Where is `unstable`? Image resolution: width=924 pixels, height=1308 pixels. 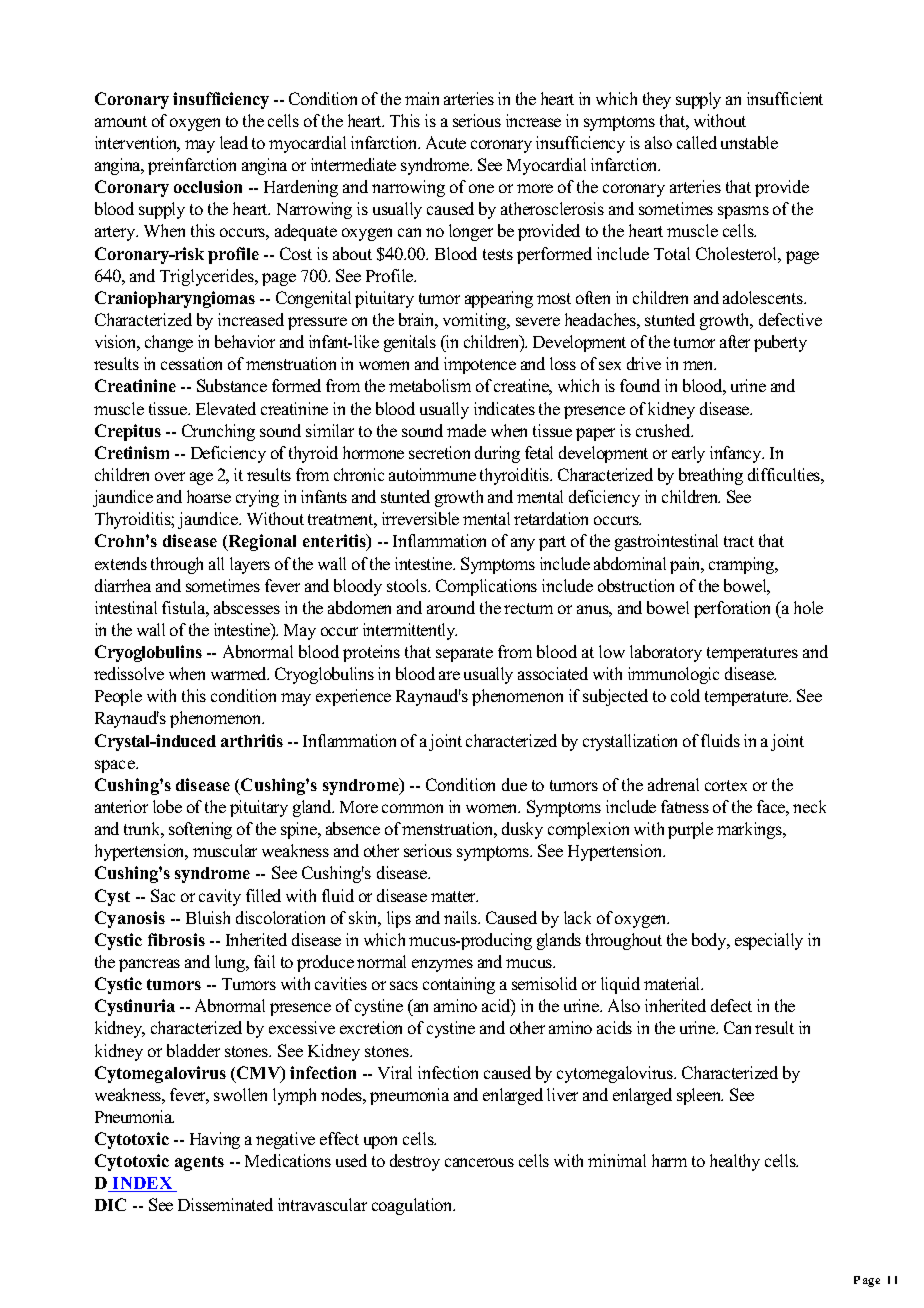
unstable is located at coordinates (749, 142).
